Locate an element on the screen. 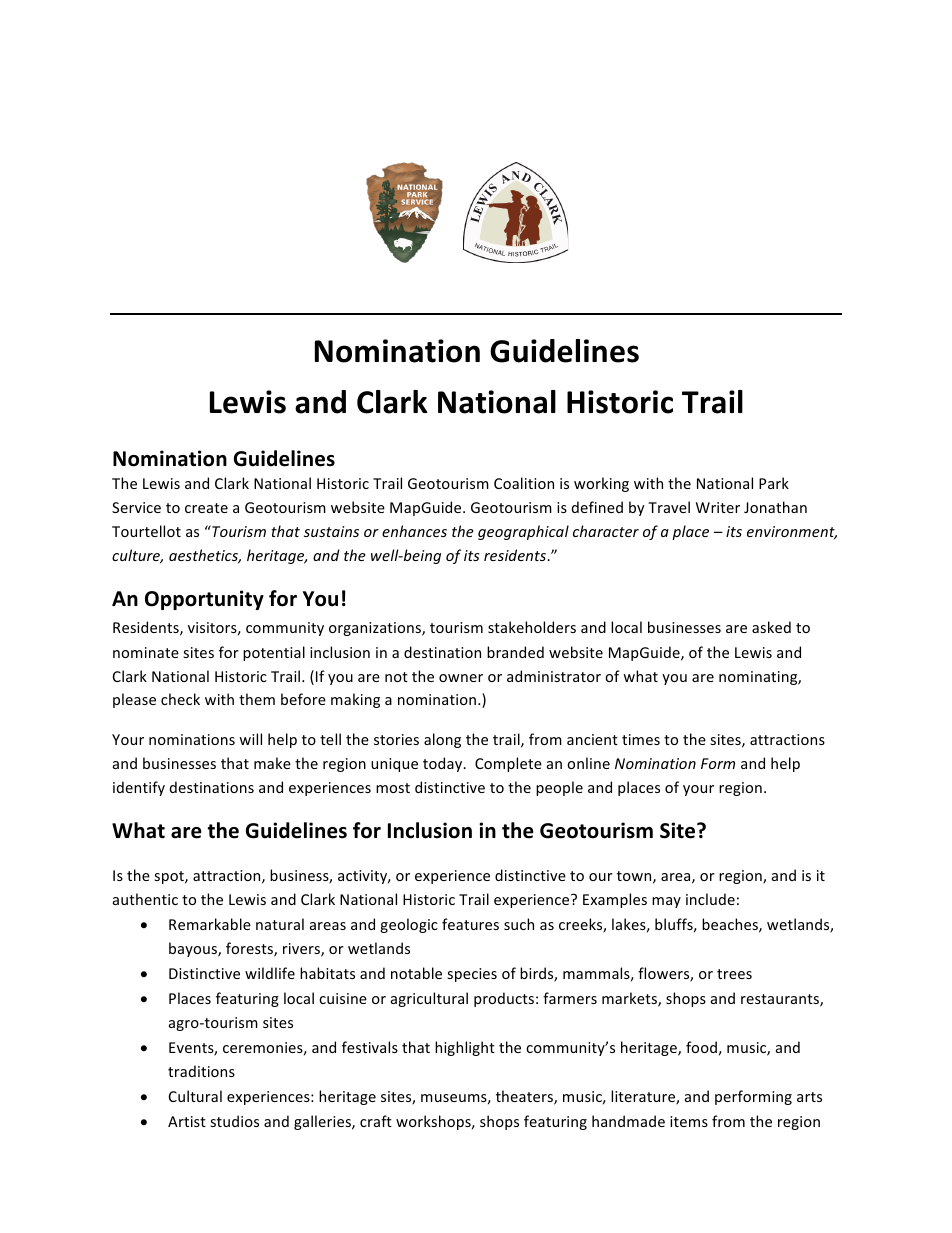 The image size is (952, 1233). items is located at coordinates (689, 1121).
